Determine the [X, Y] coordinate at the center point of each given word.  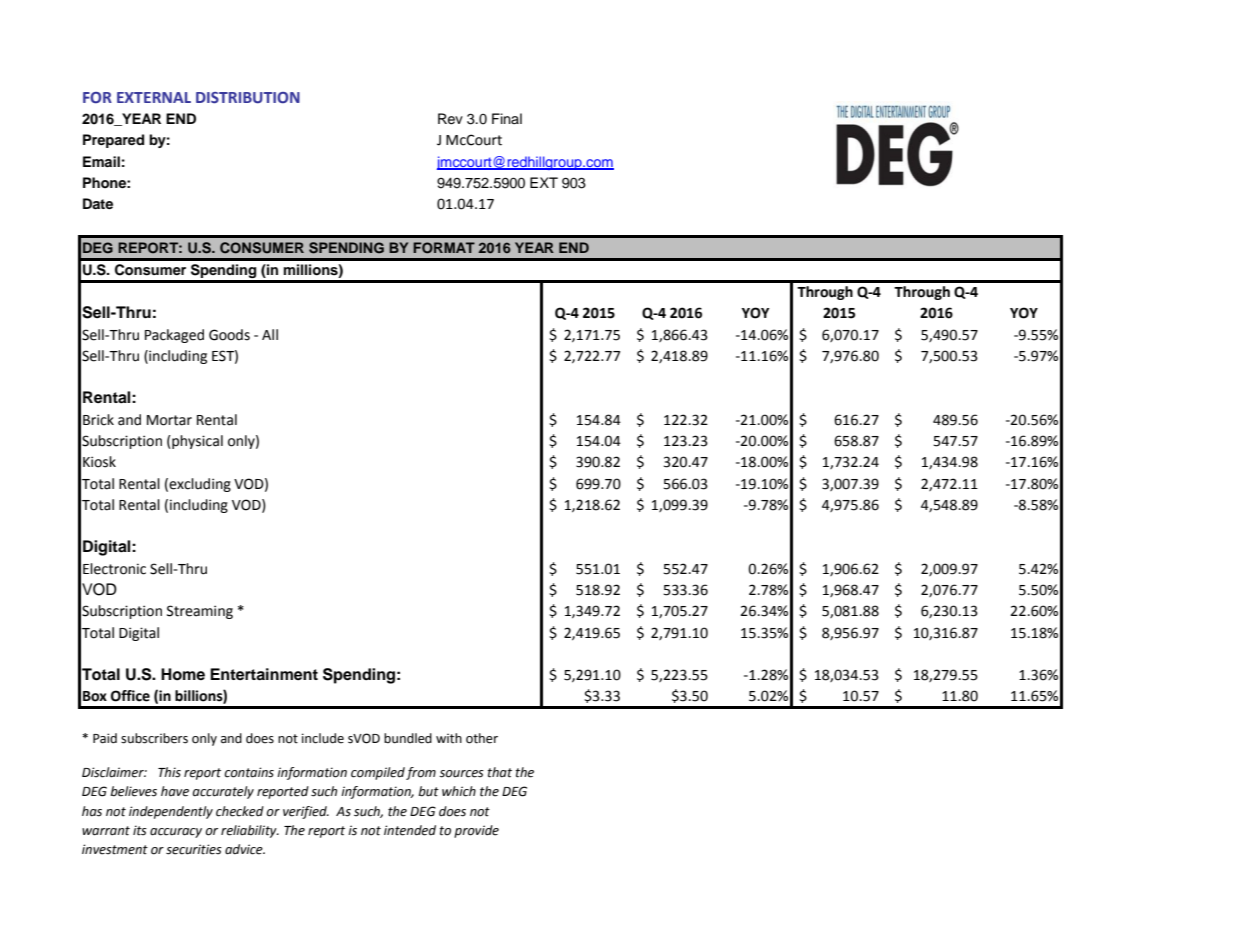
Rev [450, 119]
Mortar [169, 420]
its [140, 830]
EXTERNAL [154, 97]
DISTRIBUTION [248, 98]
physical [196, 442]
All [270, 334]
